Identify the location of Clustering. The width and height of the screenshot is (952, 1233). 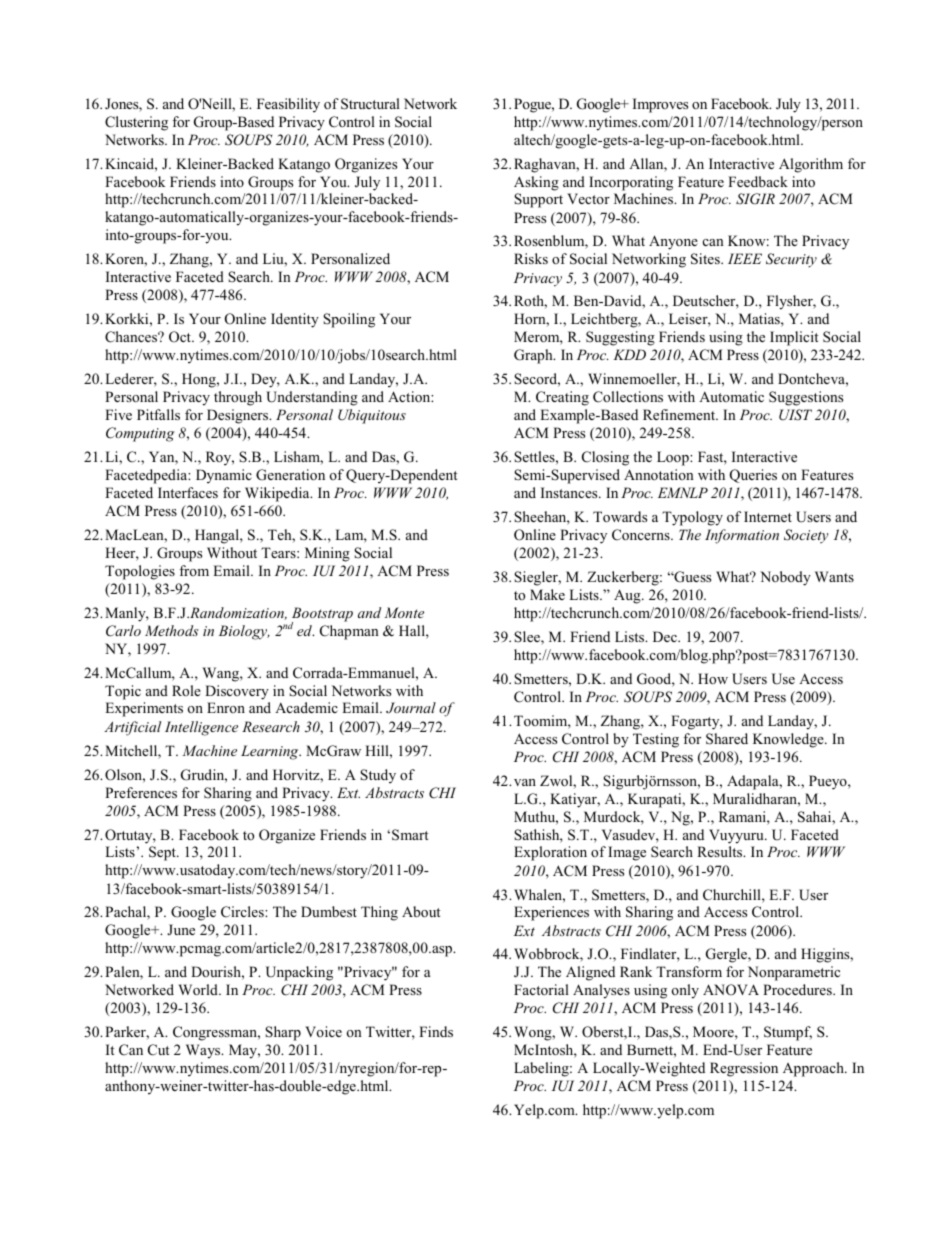
(136, 123).
